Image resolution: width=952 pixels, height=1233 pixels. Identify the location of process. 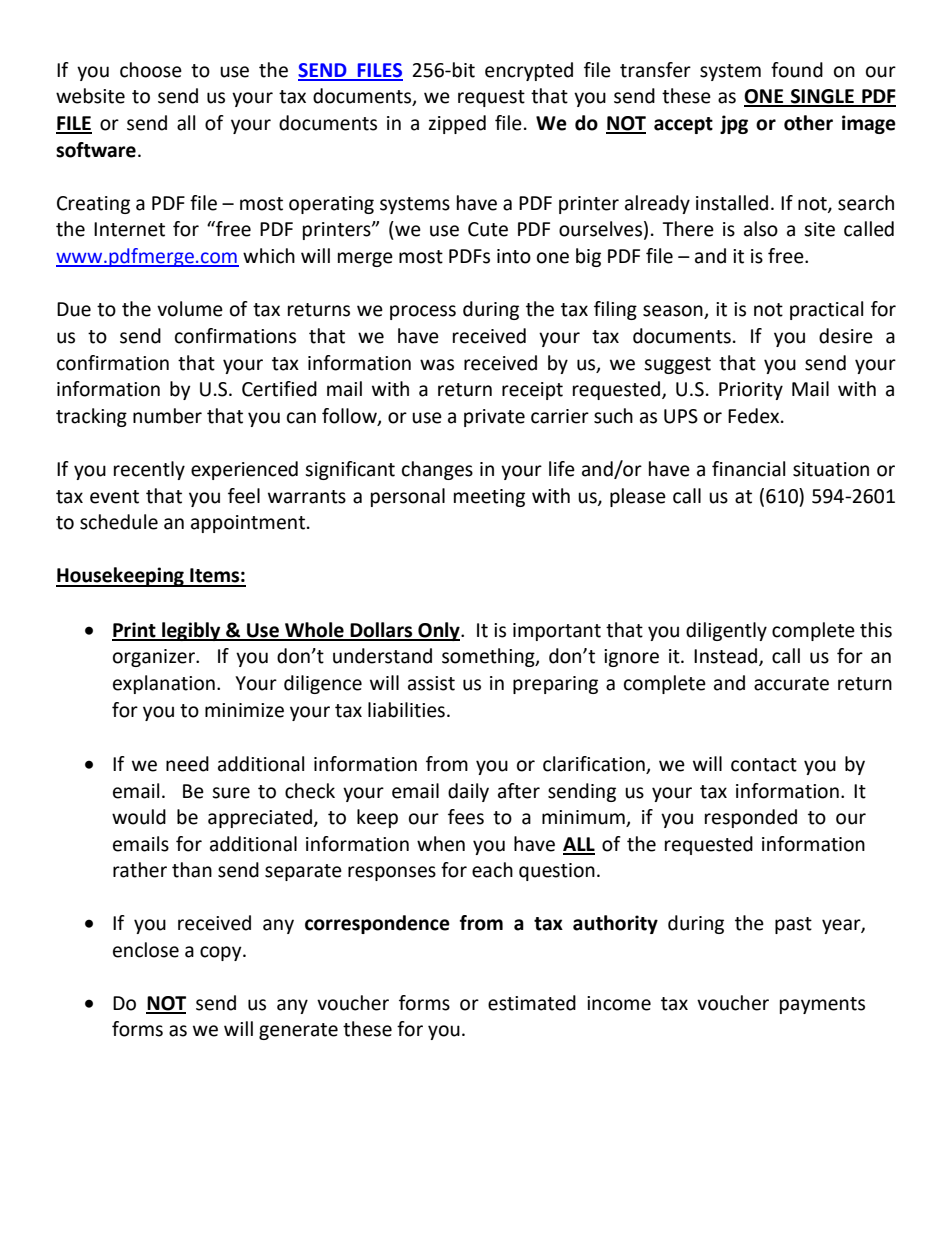
(423, 312).
